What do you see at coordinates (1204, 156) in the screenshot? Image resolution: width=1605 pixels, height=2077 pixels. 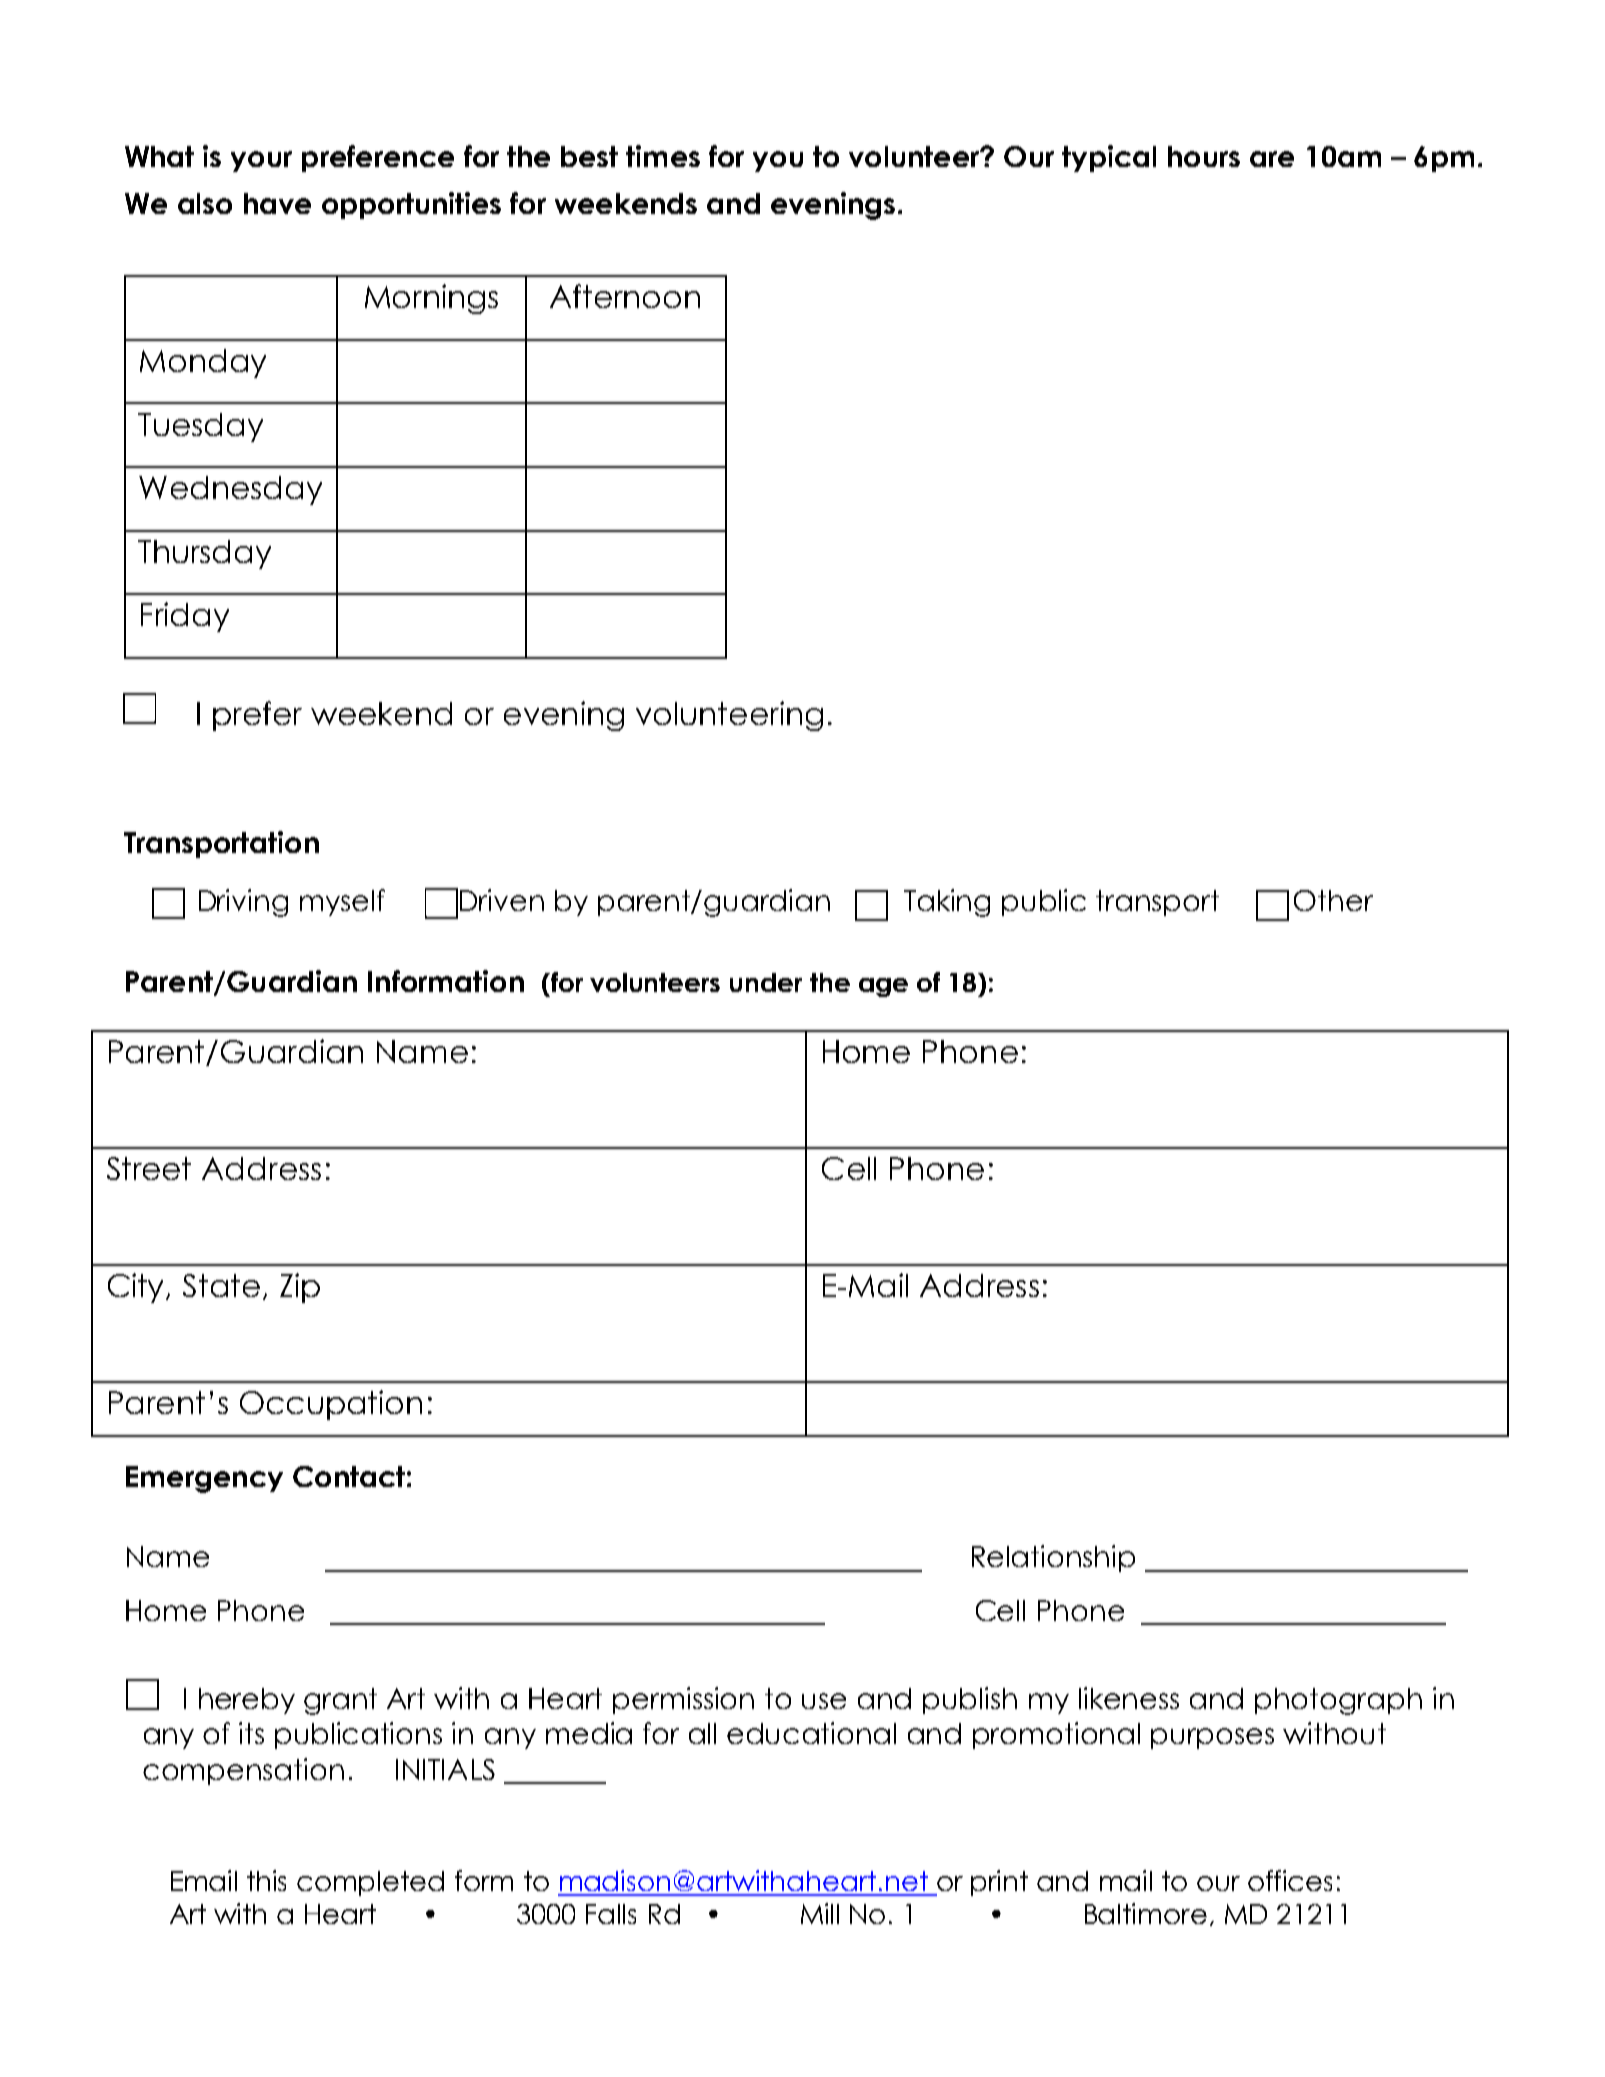 I see `hours` at bounding box center [1204, 156].
